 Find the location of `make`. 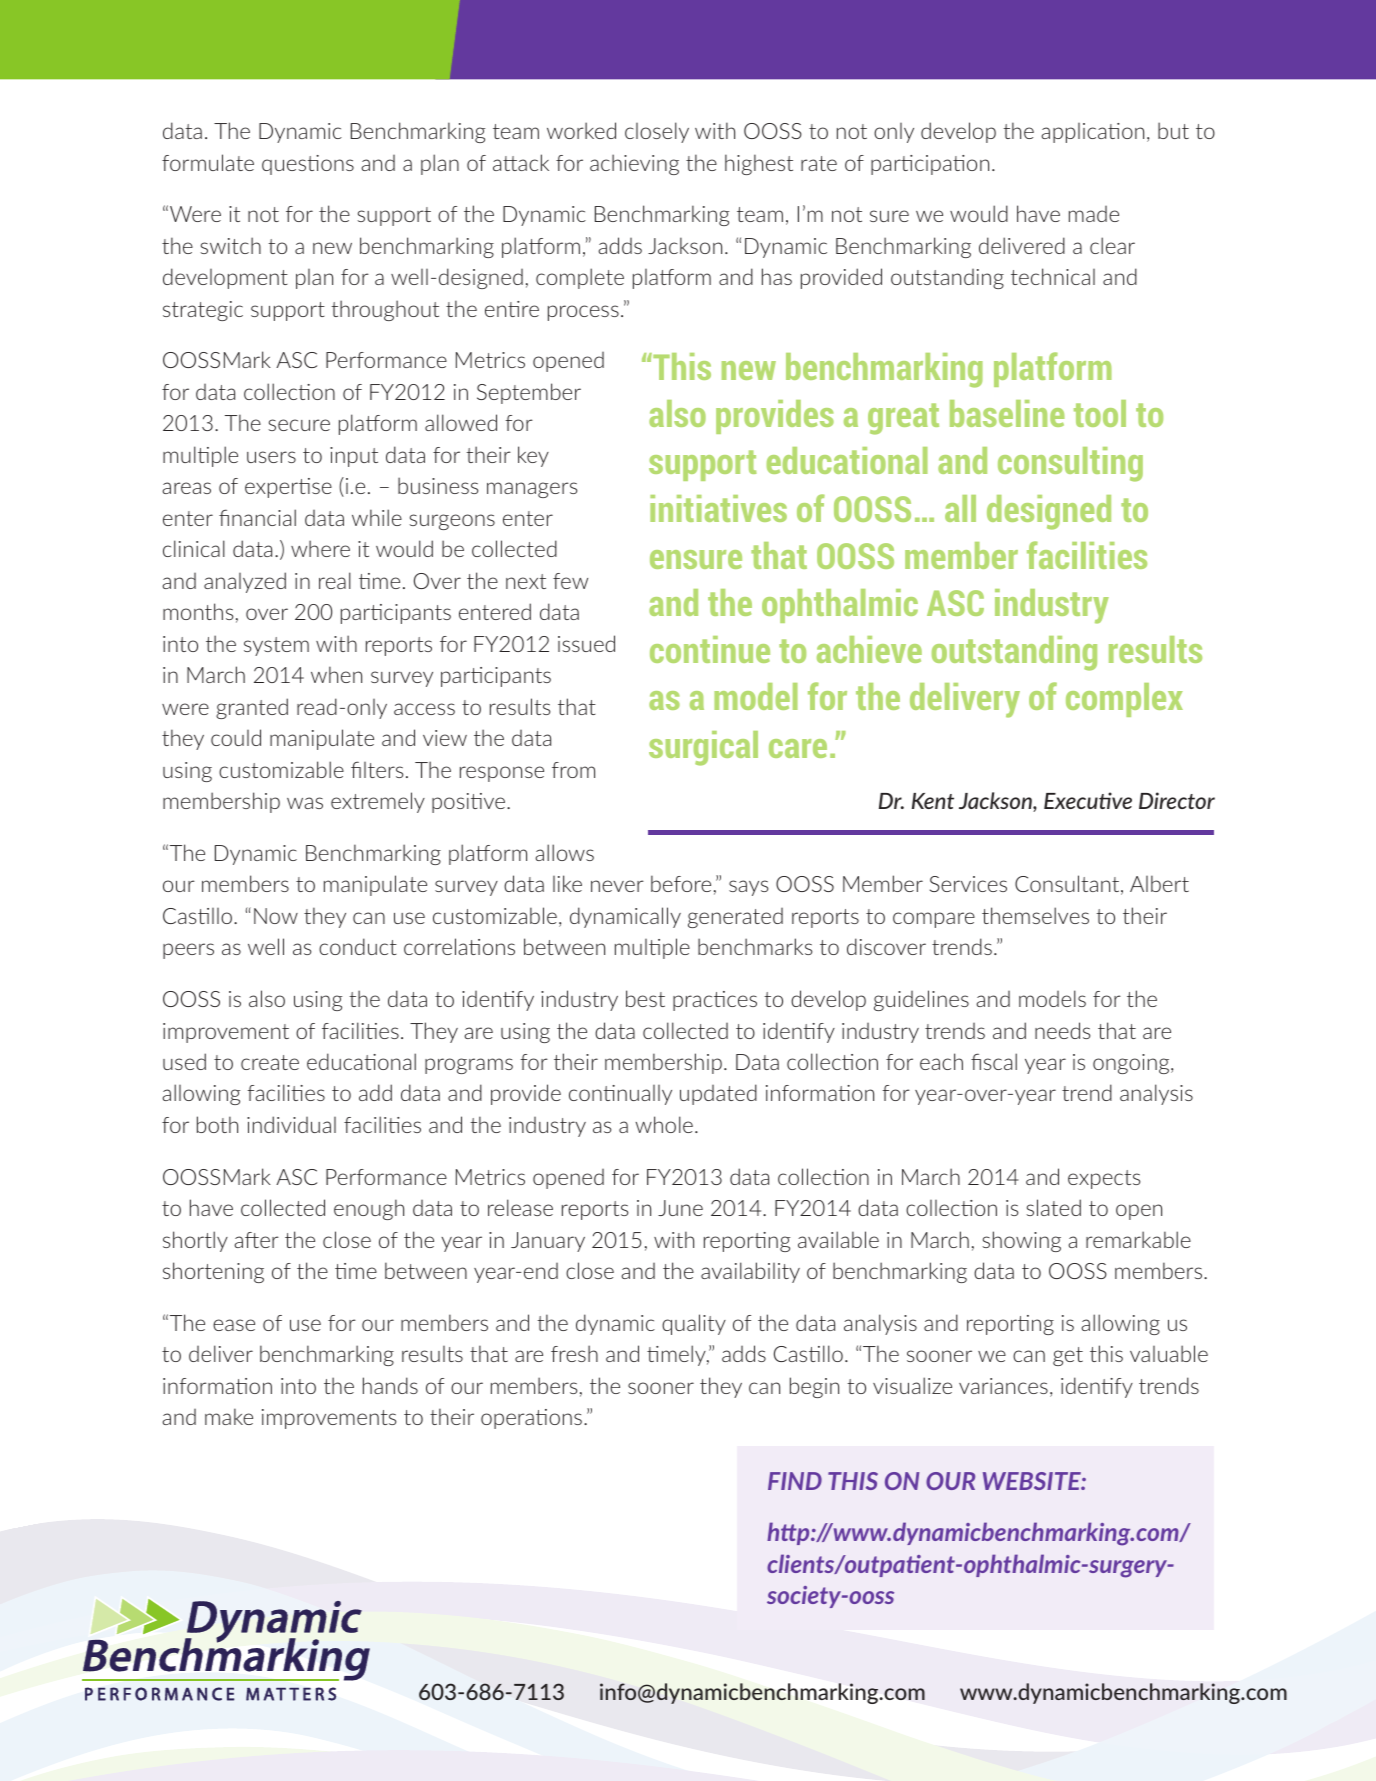

make is located at coordinates (229, 1416).
